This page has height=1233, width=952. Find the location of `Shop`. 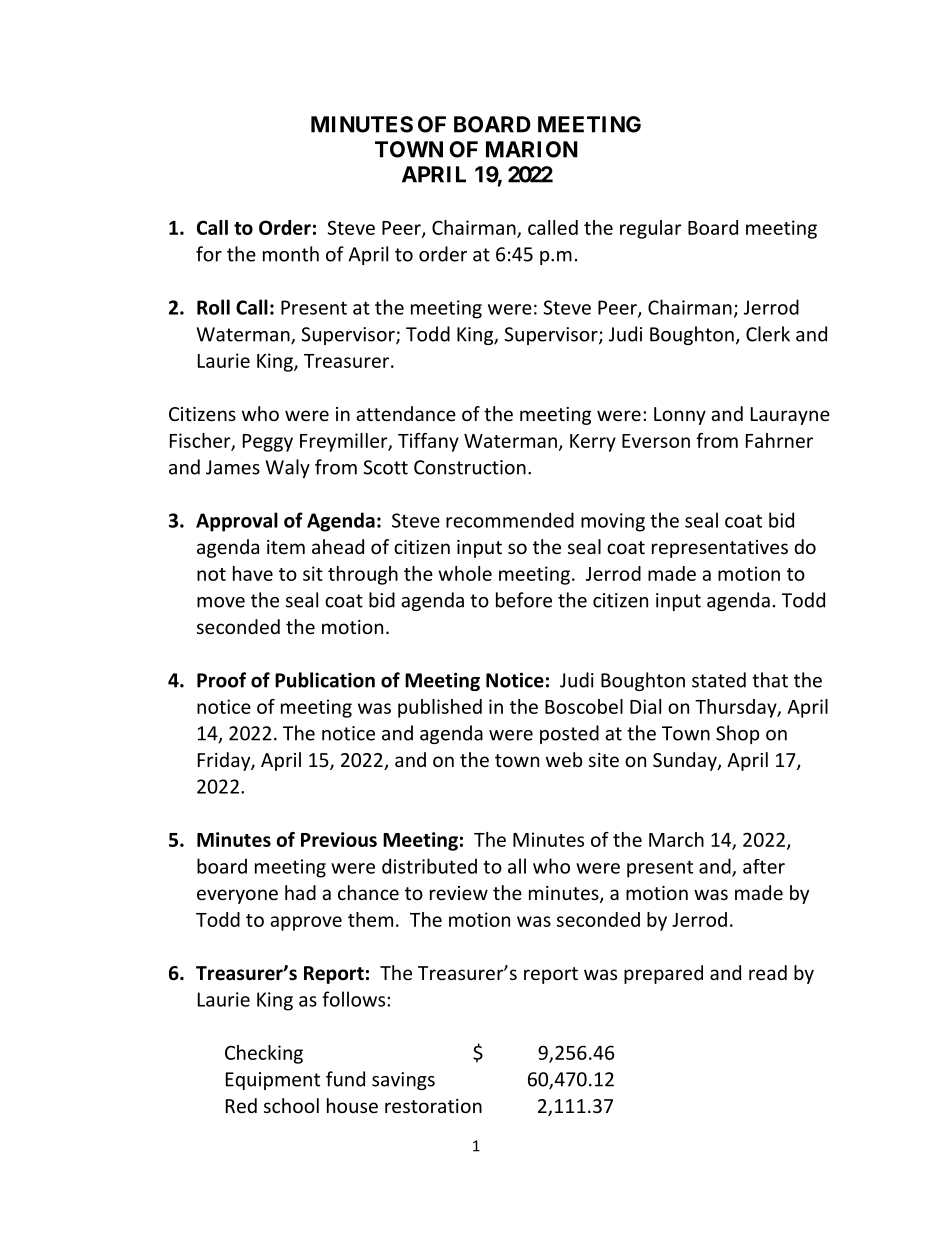

Shop is located at coordinates (737, 734).
